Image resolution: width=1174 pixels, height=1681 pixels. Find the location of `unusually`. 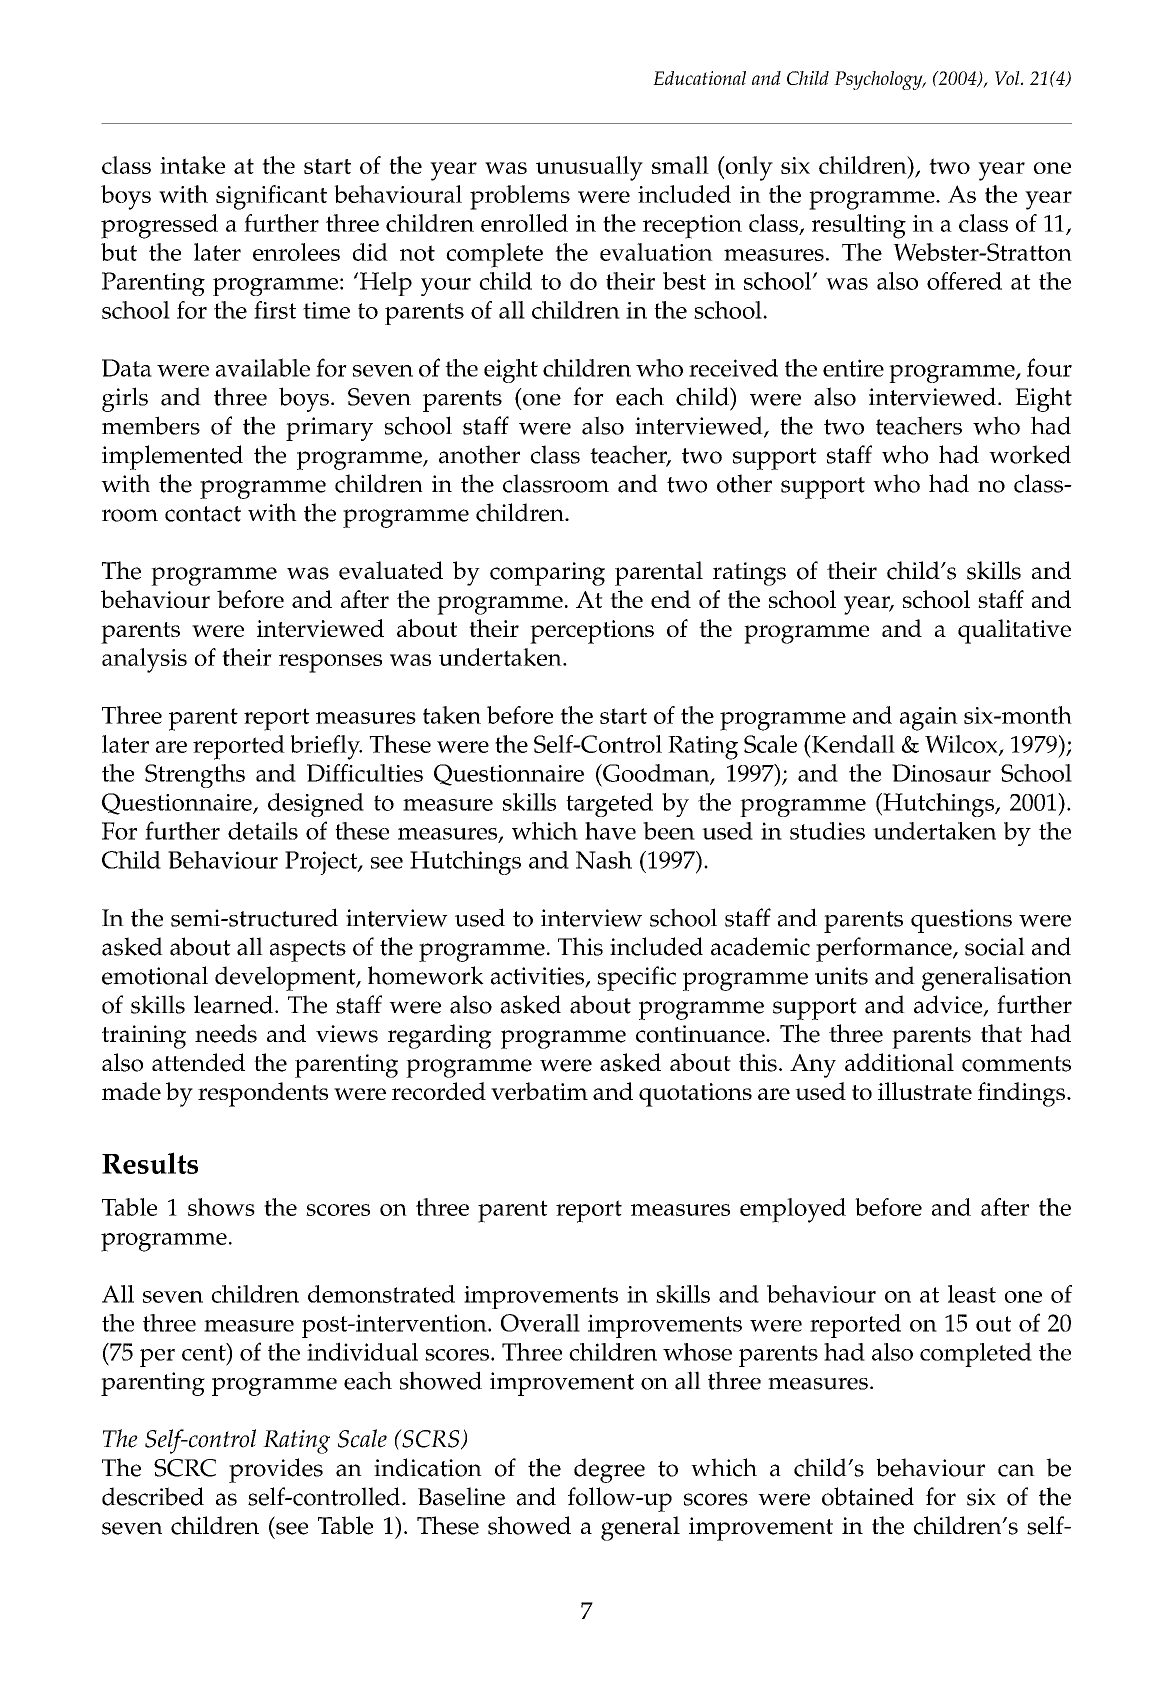

unusually is located at coordinates (589, 168).
